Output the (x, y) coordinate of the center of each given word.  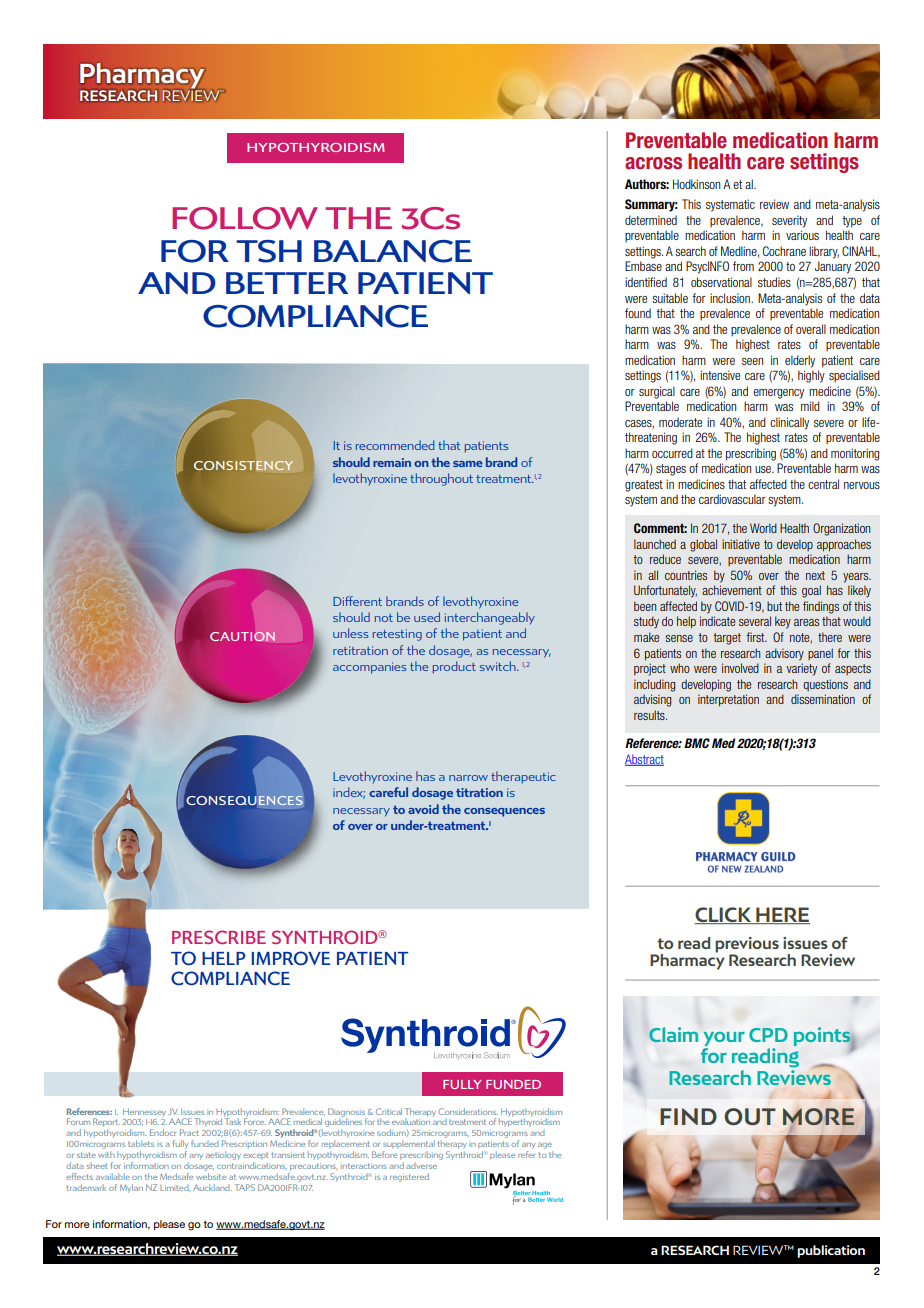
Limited (175, 1188)
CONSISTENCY (243, 466)
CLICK (723, 915)
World (763, 528)
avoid (423, 809)
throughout (441, 479)
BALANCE (393, 251)
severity (789, 221)
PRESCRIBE (219, 937)
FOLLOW (245, 218)
